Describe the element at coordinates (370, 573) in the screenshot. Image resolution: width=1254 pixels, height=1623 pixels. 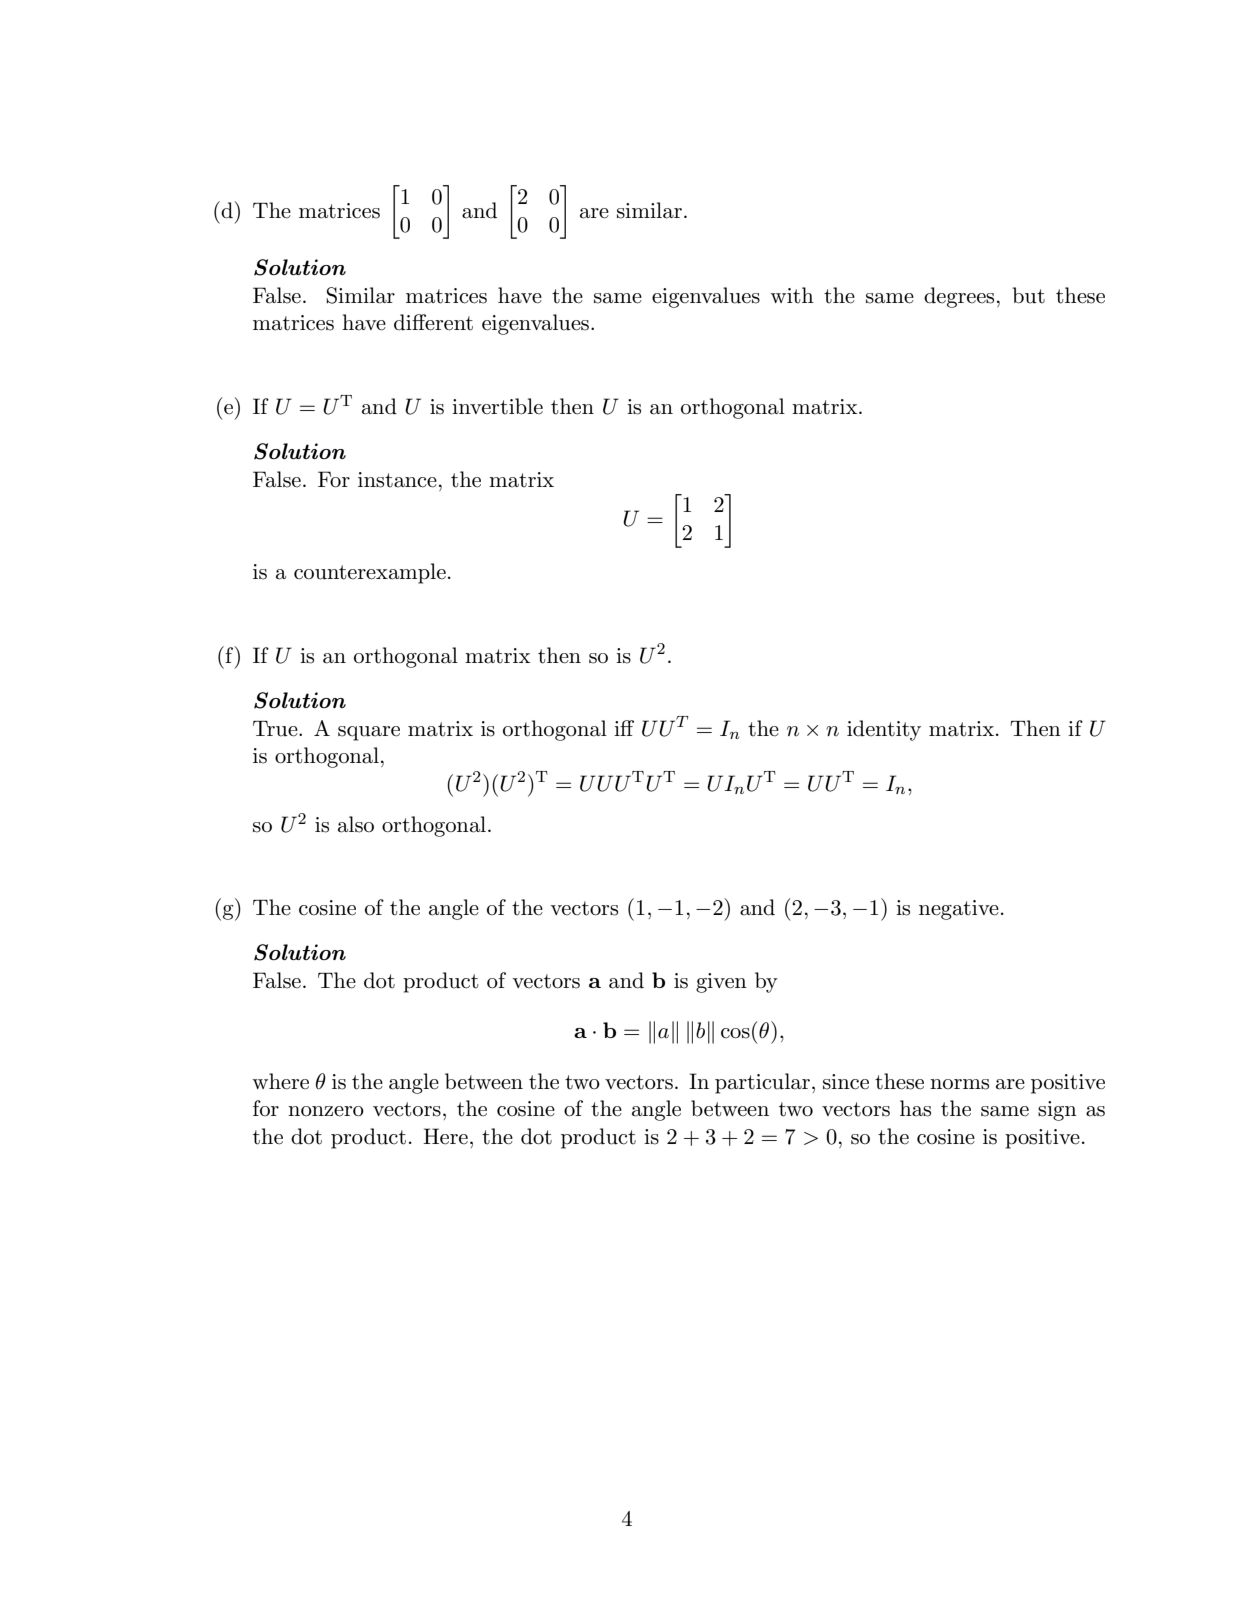
I see `counterexample` at that location.
